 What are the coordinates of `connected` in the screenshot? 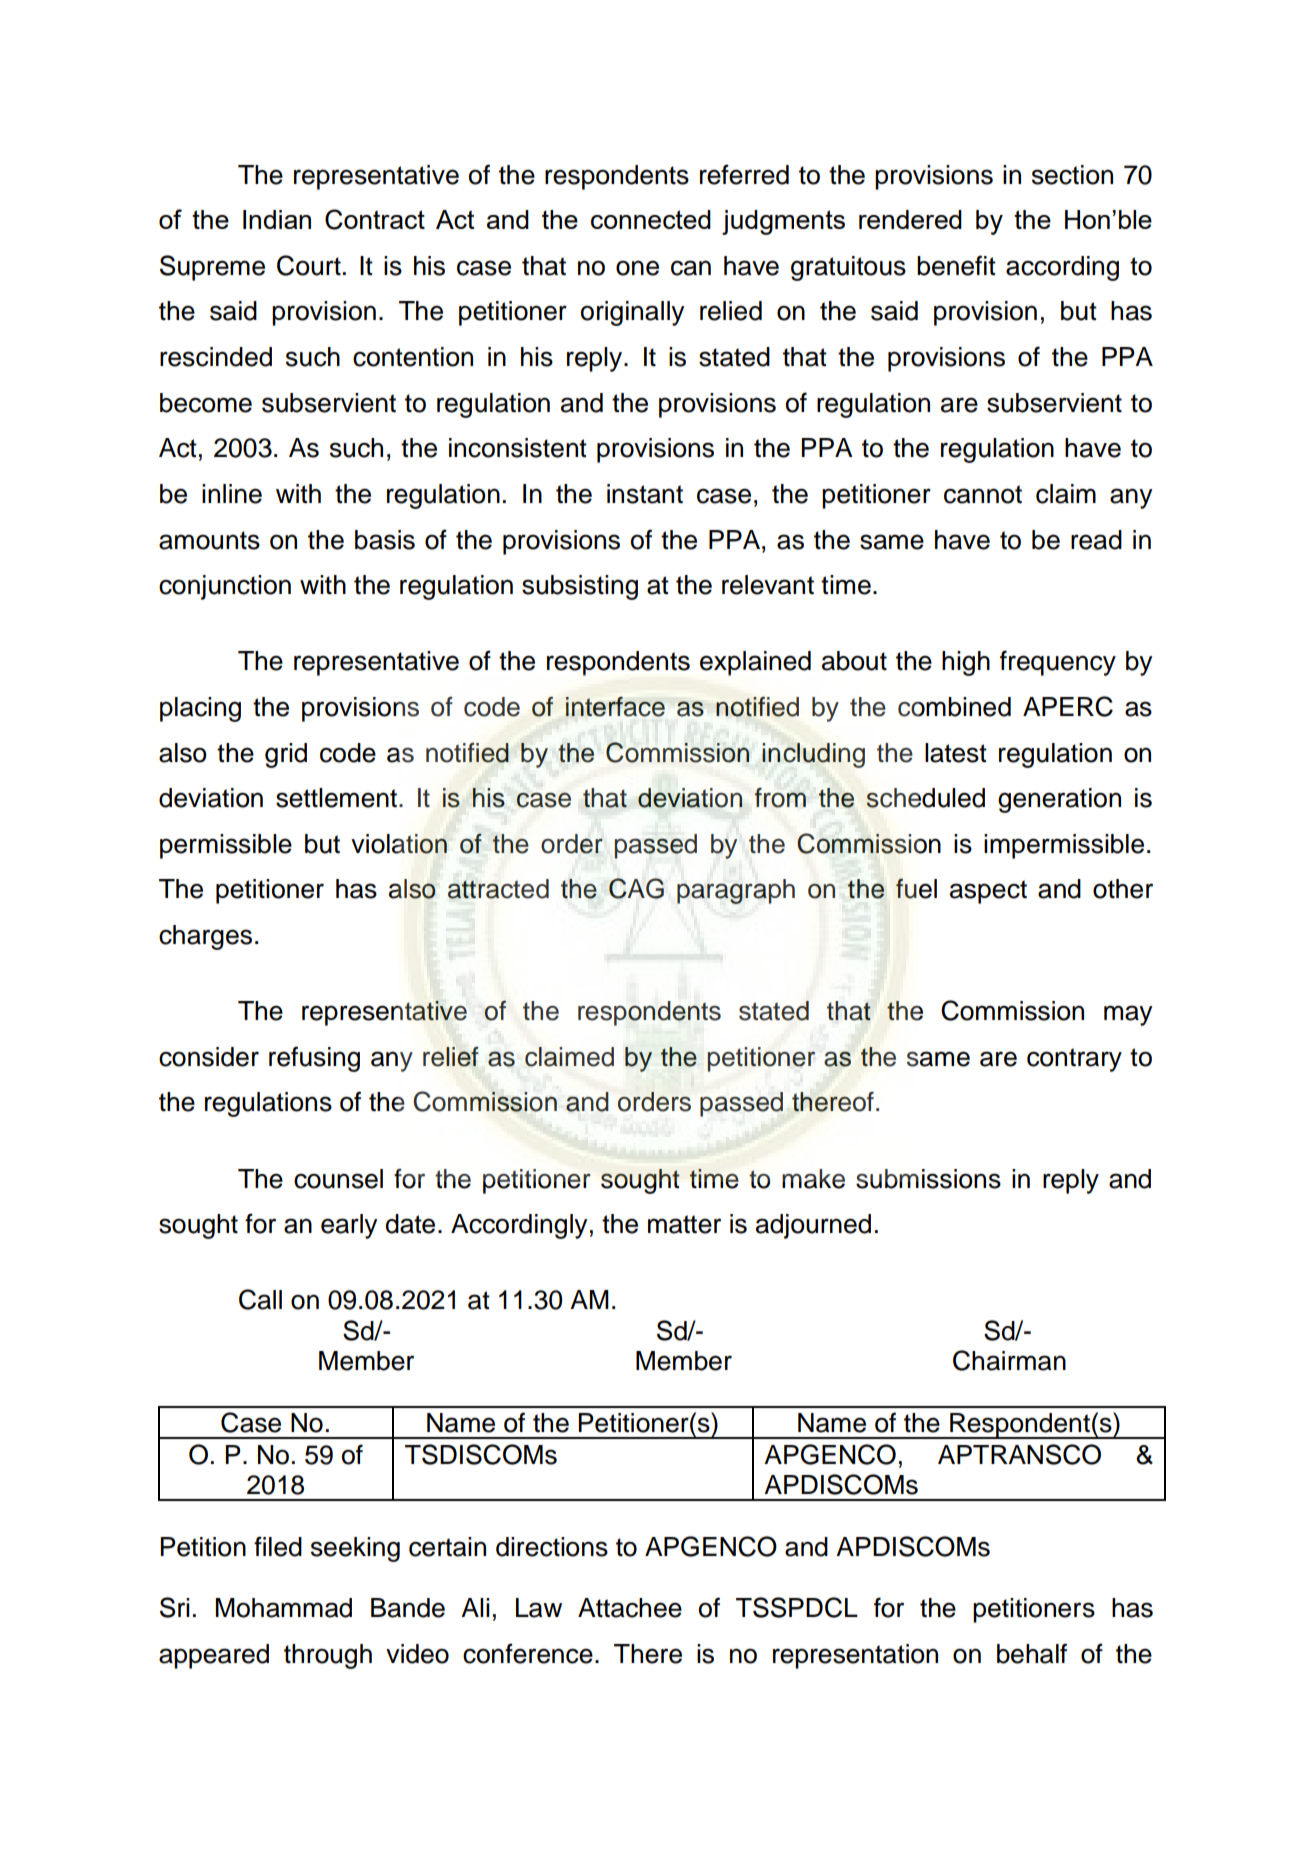 It's located at (651, 219).
